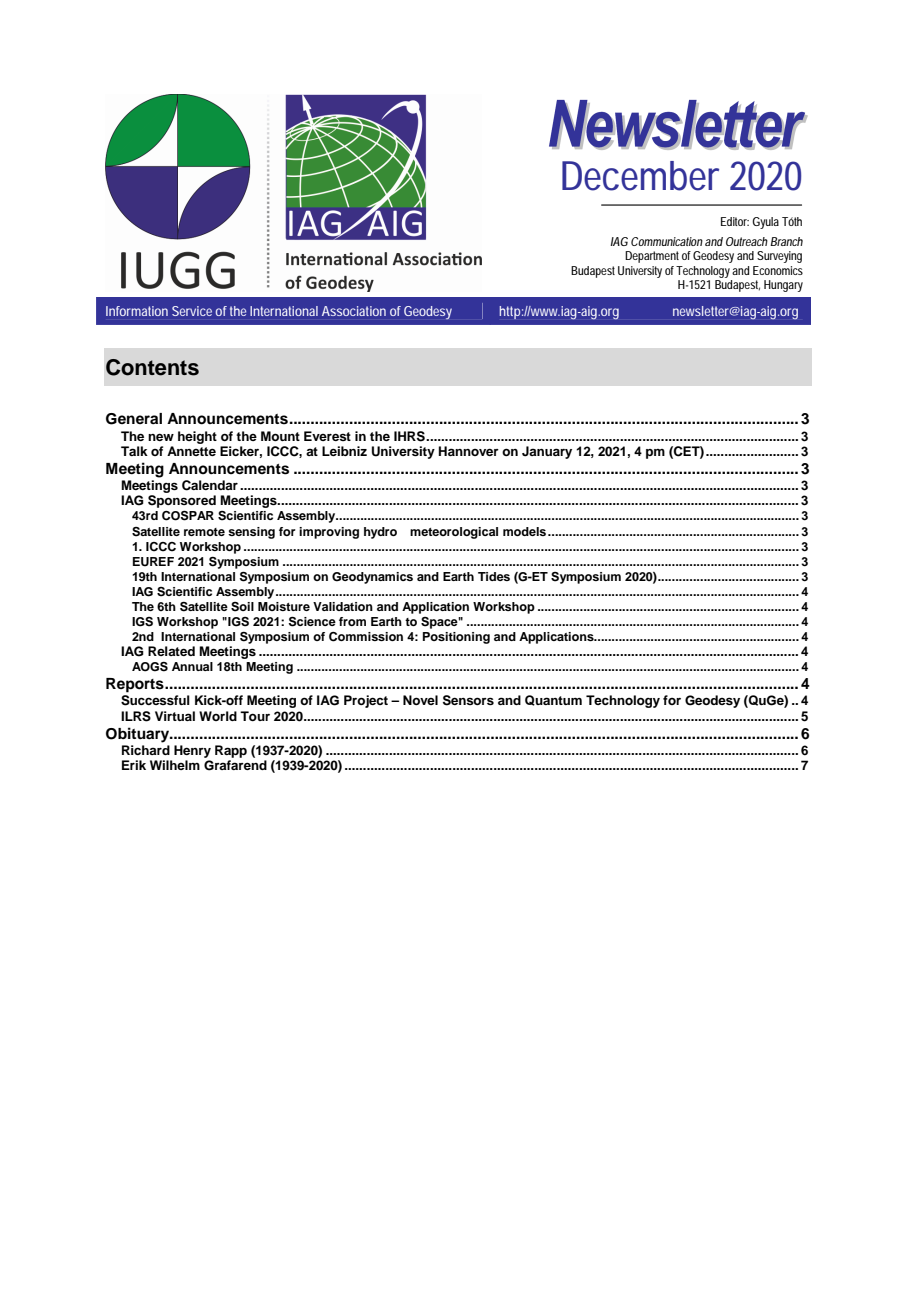 This image has width=924, height=1308. What do you see at coordinates (469, 451) in the image?
I see `Hannover` at bounding box center [469, 451].
